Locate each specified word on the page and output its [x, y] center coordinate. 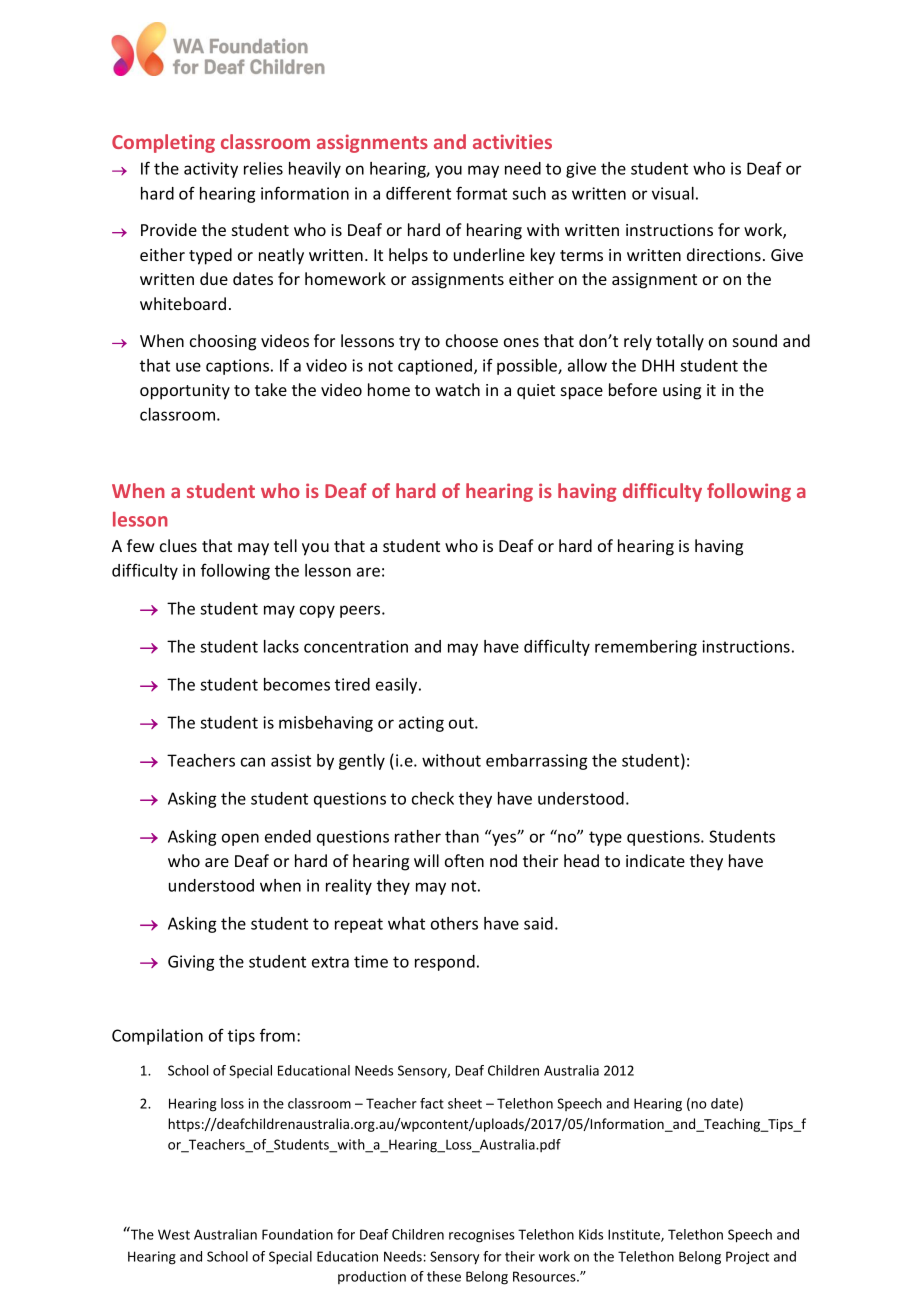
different [418, 193]
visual [673, 193]
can [253, 762]
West [174, 1234]
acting [421, 724]
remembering [646, 648]
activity [211, 170]
